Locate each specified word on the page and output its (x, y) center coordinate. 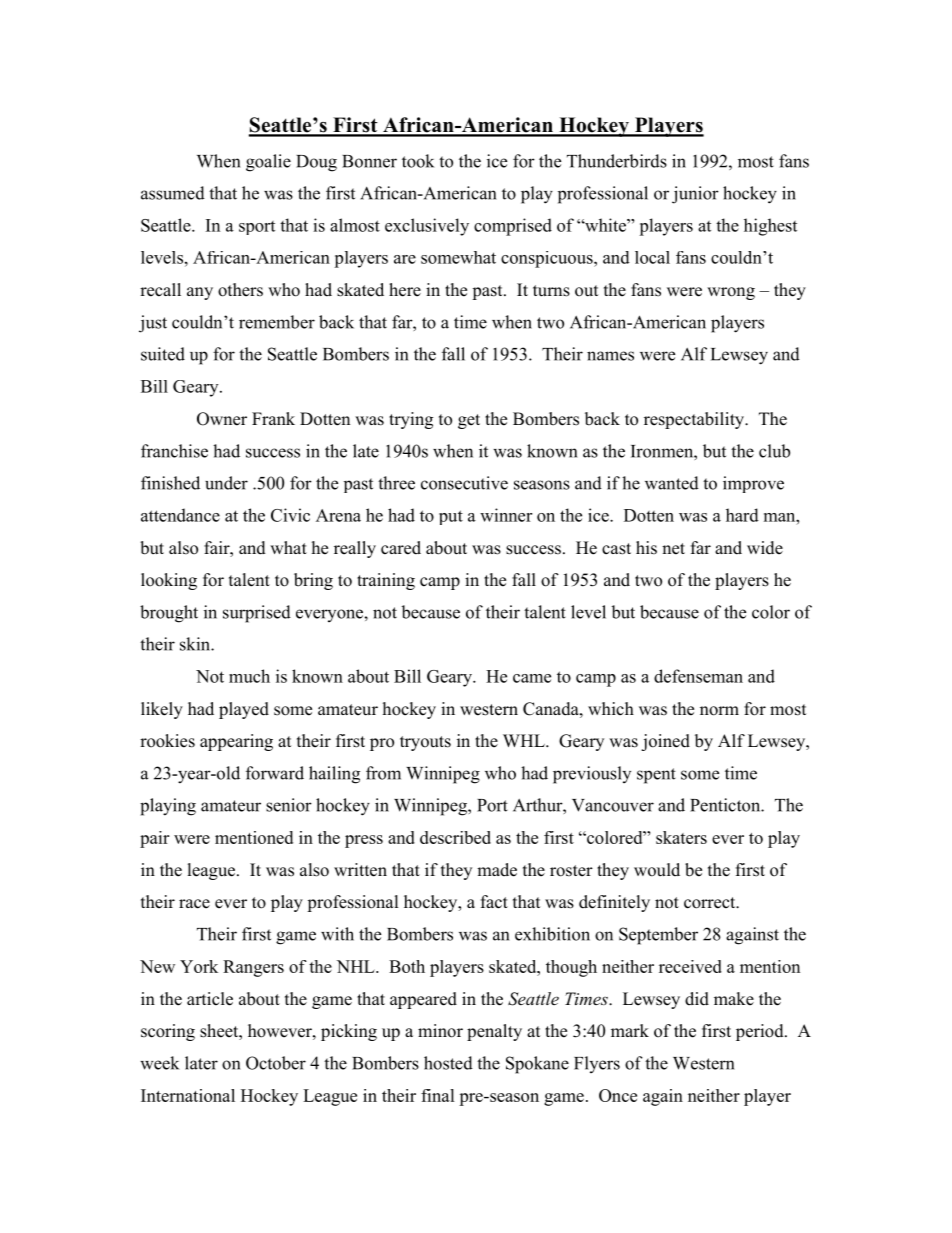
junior (695, 195)
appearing (236, 742)
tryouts (425, 743)
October (276, 1063)
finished (170, 483)
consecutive (464, 483)
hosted (448, 1063)
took (418, 161)
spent (656, 776)
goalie (268, 163)
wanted (672, 483)
